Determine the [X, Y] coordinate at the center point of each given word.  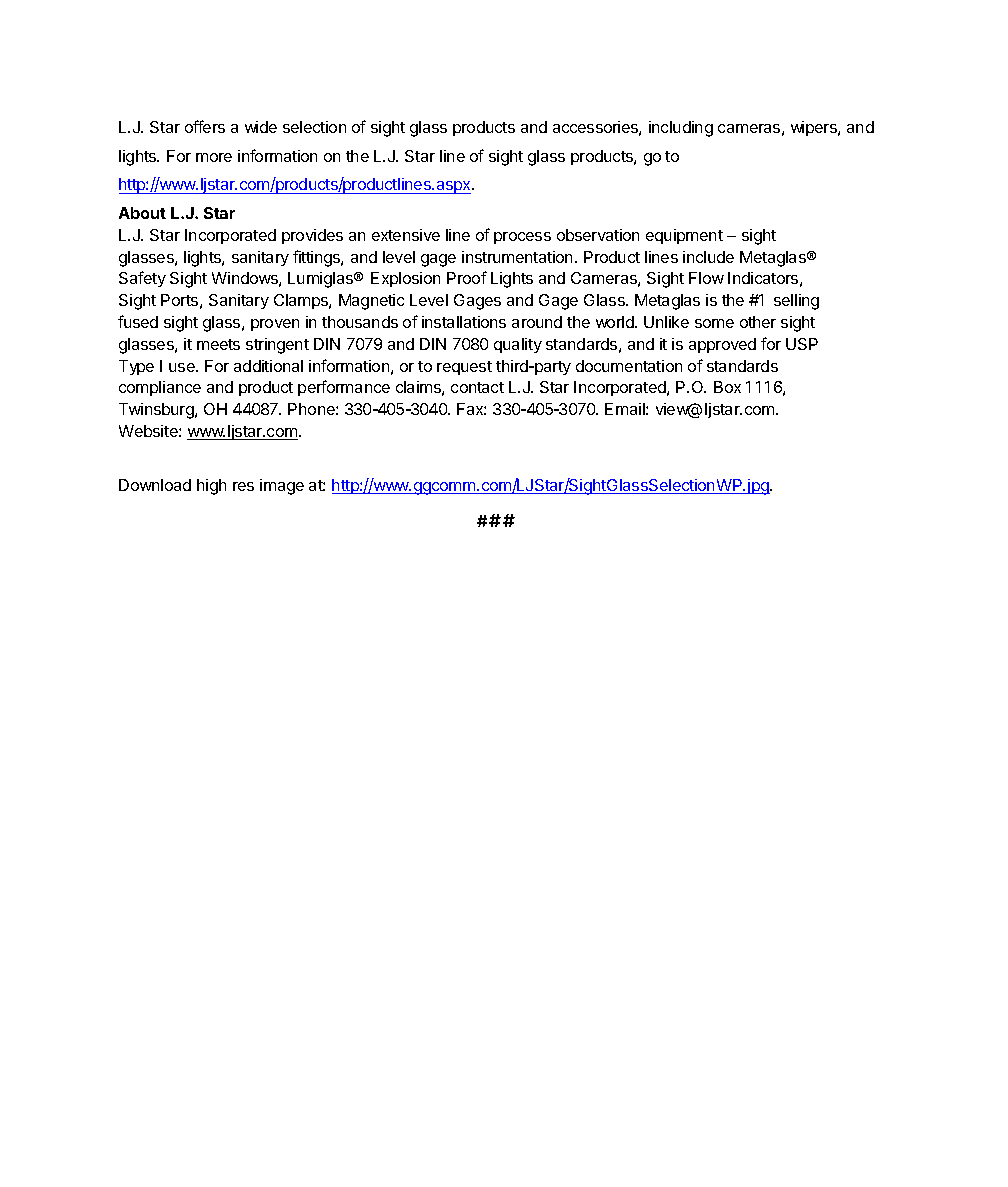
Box [727, 387]
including [681, 129]
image [282, 487]
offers [205, 126]
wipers [815, 128]
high [211, 487]
